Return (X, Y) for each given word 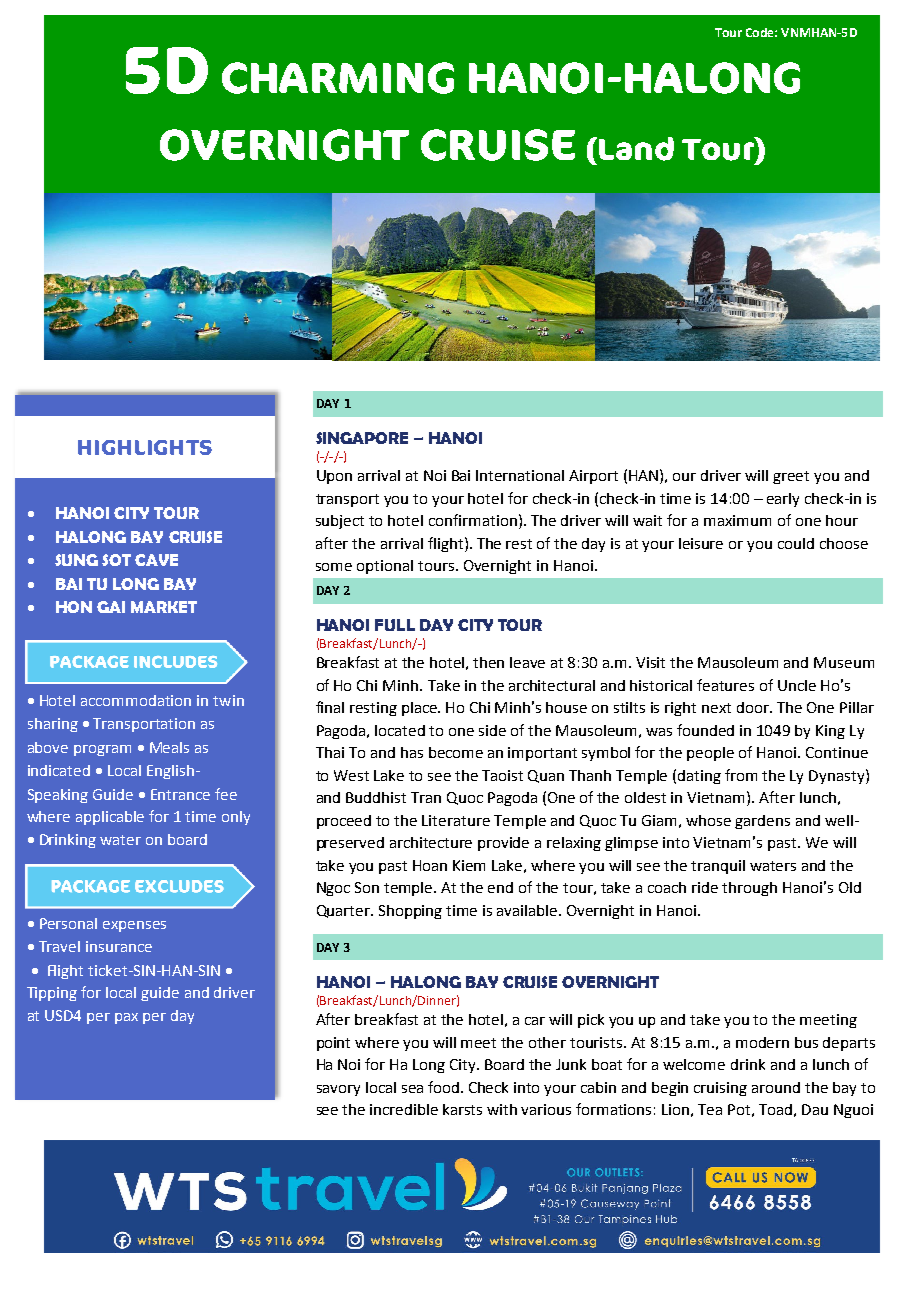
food (443, 1087)
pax (126, 1018)
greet (791, 477)
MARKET (164, 607)
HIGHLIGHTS (145, 447)
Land (636, 149)
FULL (395, 625)
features (725, 685)
